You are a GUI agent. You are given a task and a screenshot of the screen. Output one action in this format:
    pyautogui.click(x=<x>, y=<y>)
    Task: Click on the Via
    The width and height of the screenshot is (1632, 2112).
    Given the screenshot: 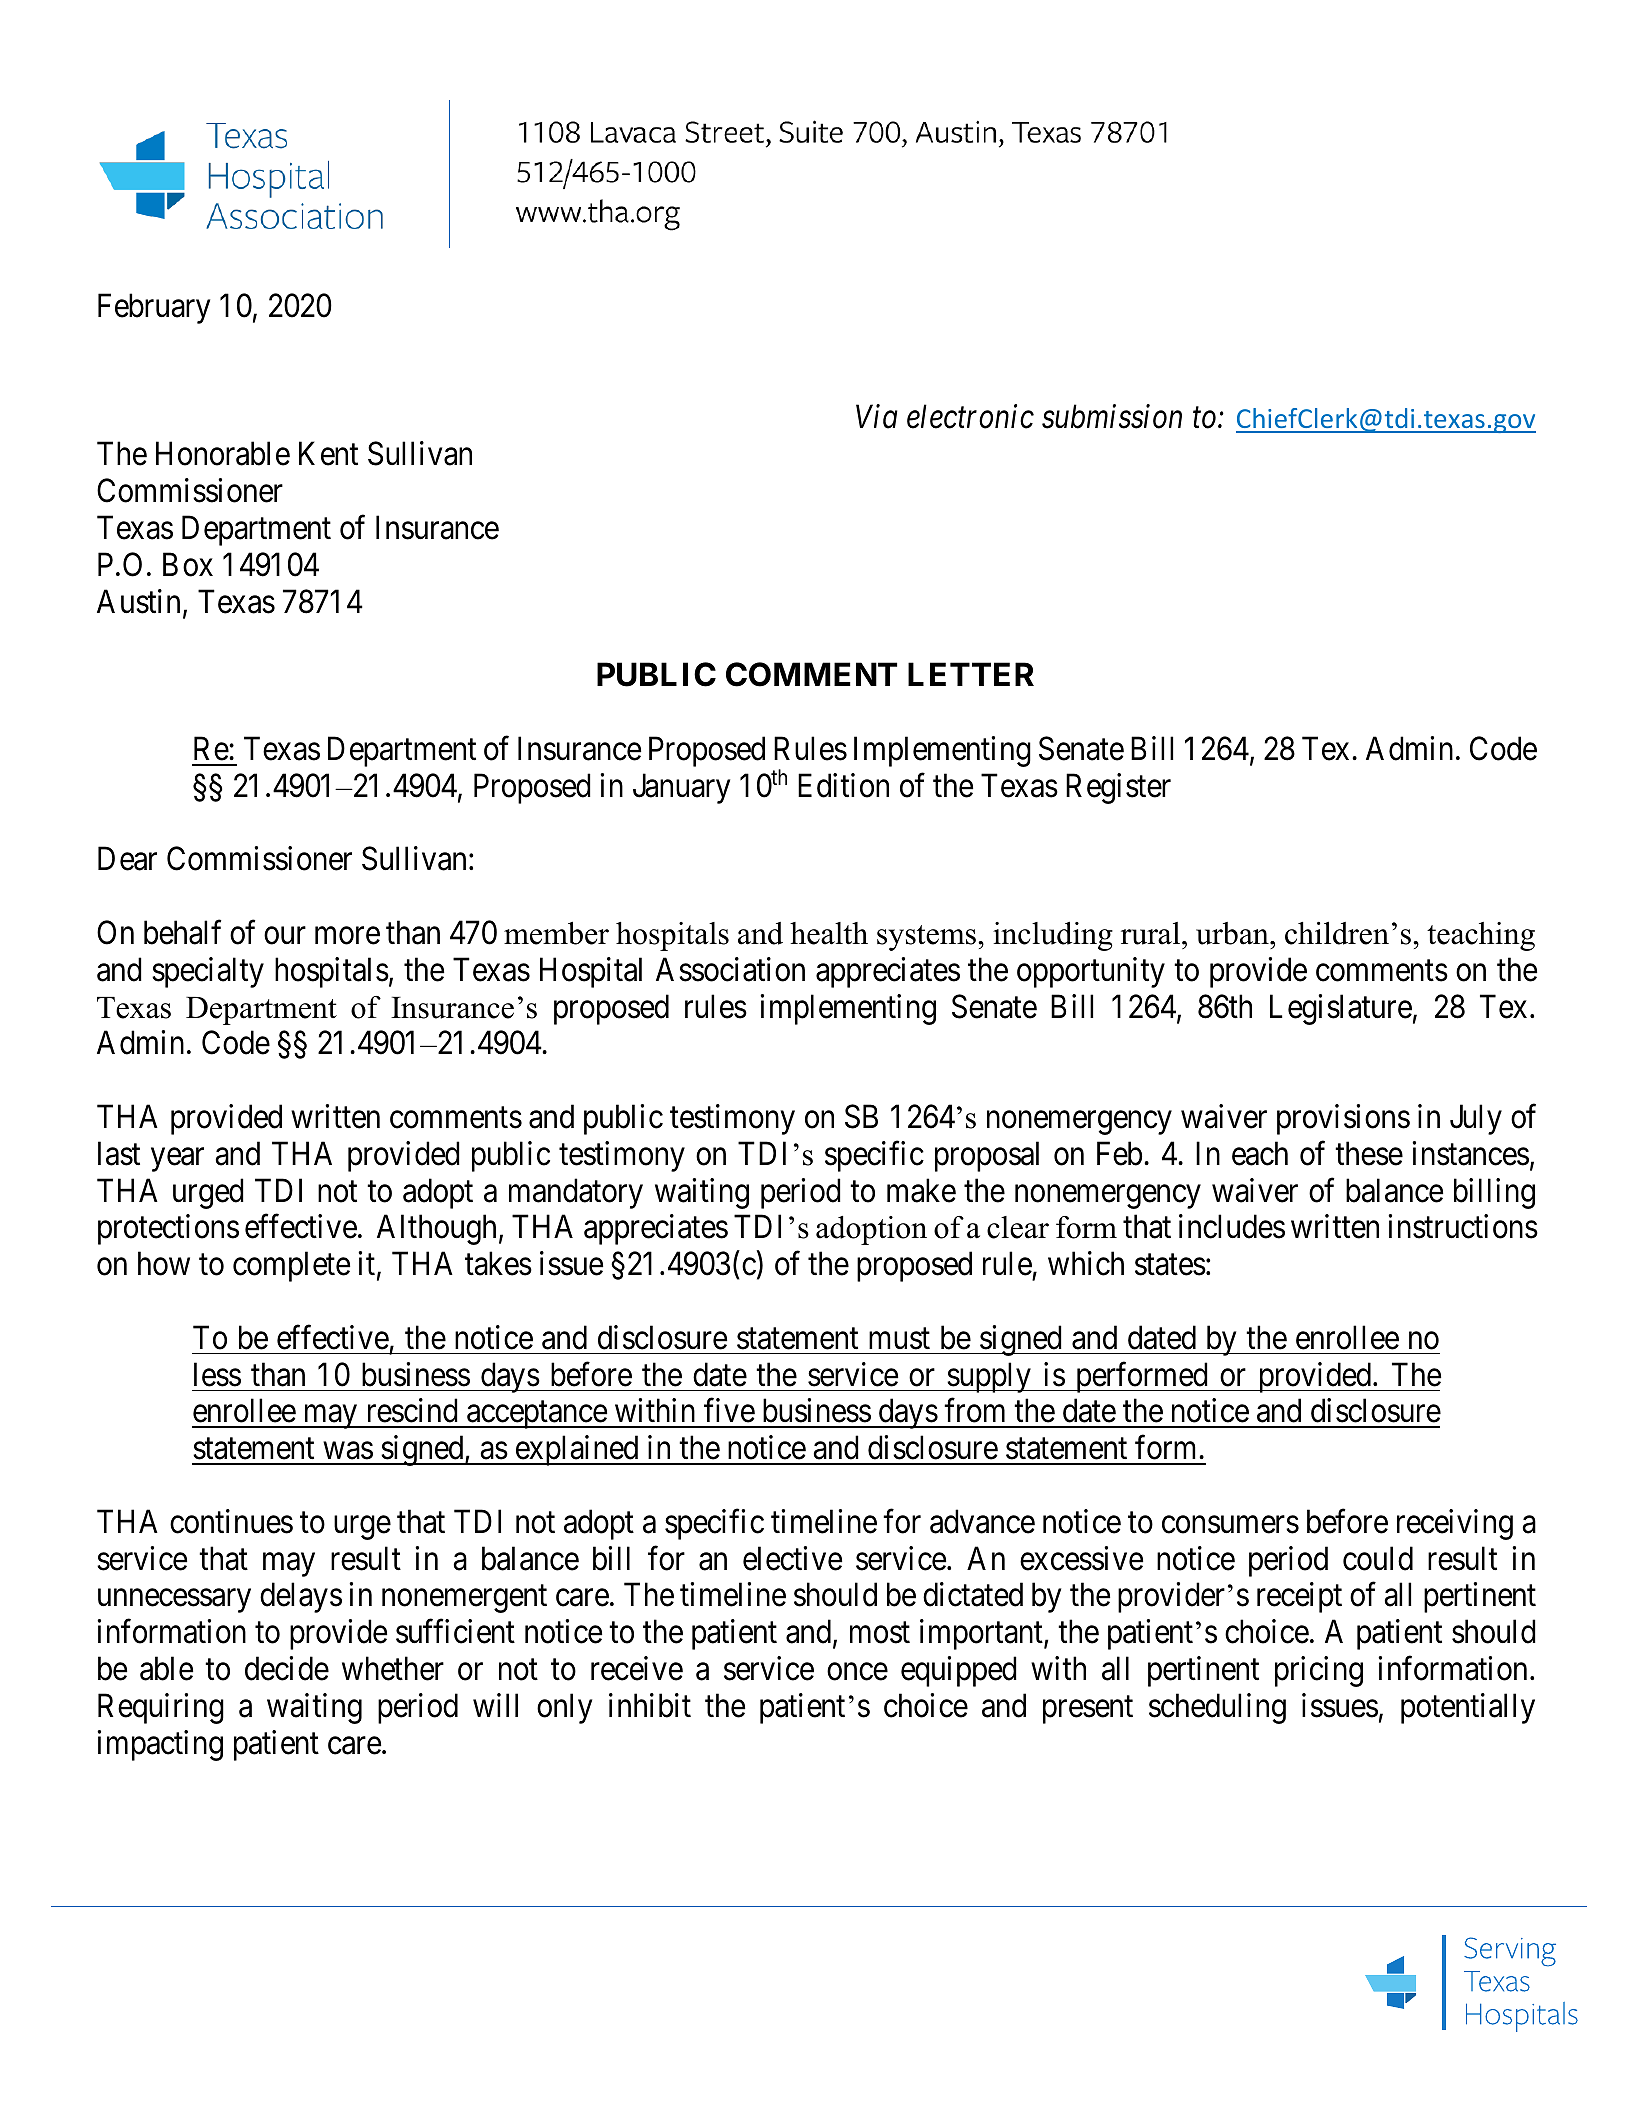 What is the action you would take?
    pyautogui.click(x=877, y=417)
